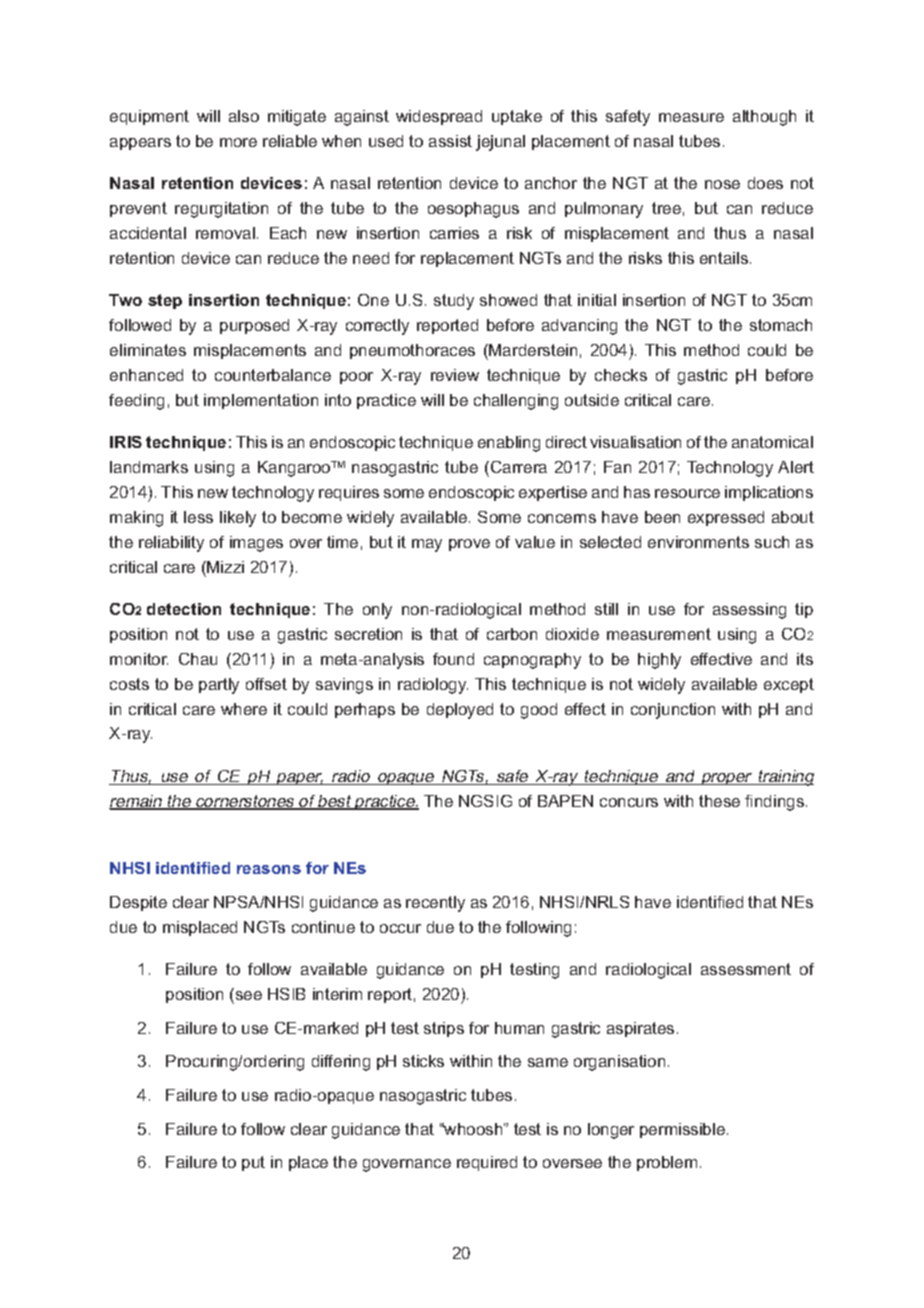 This document has height=1308, width=924. I want to click on less, so click(198, 517).
